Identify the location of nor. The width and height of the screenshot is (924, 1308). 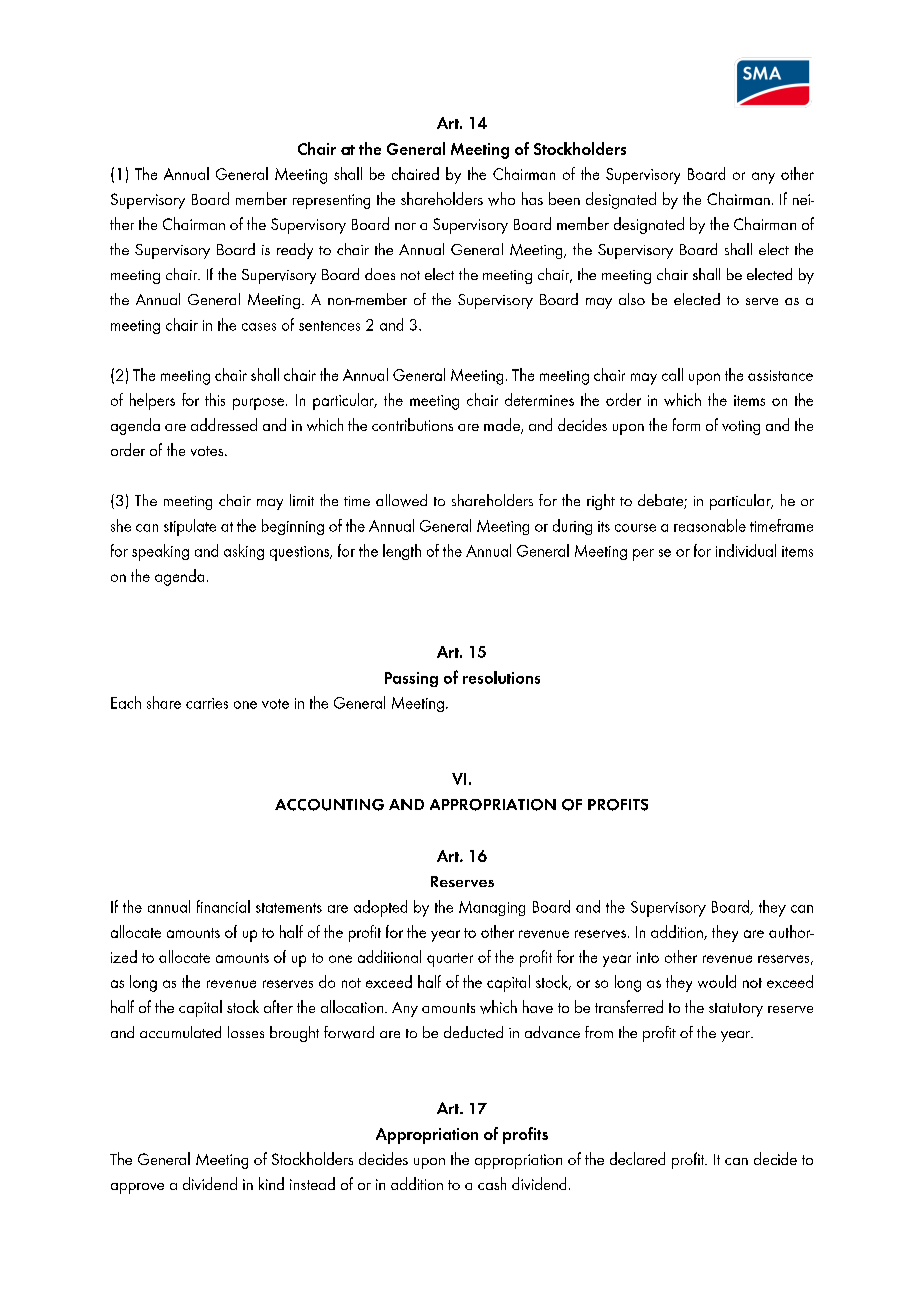
(405, 226).
